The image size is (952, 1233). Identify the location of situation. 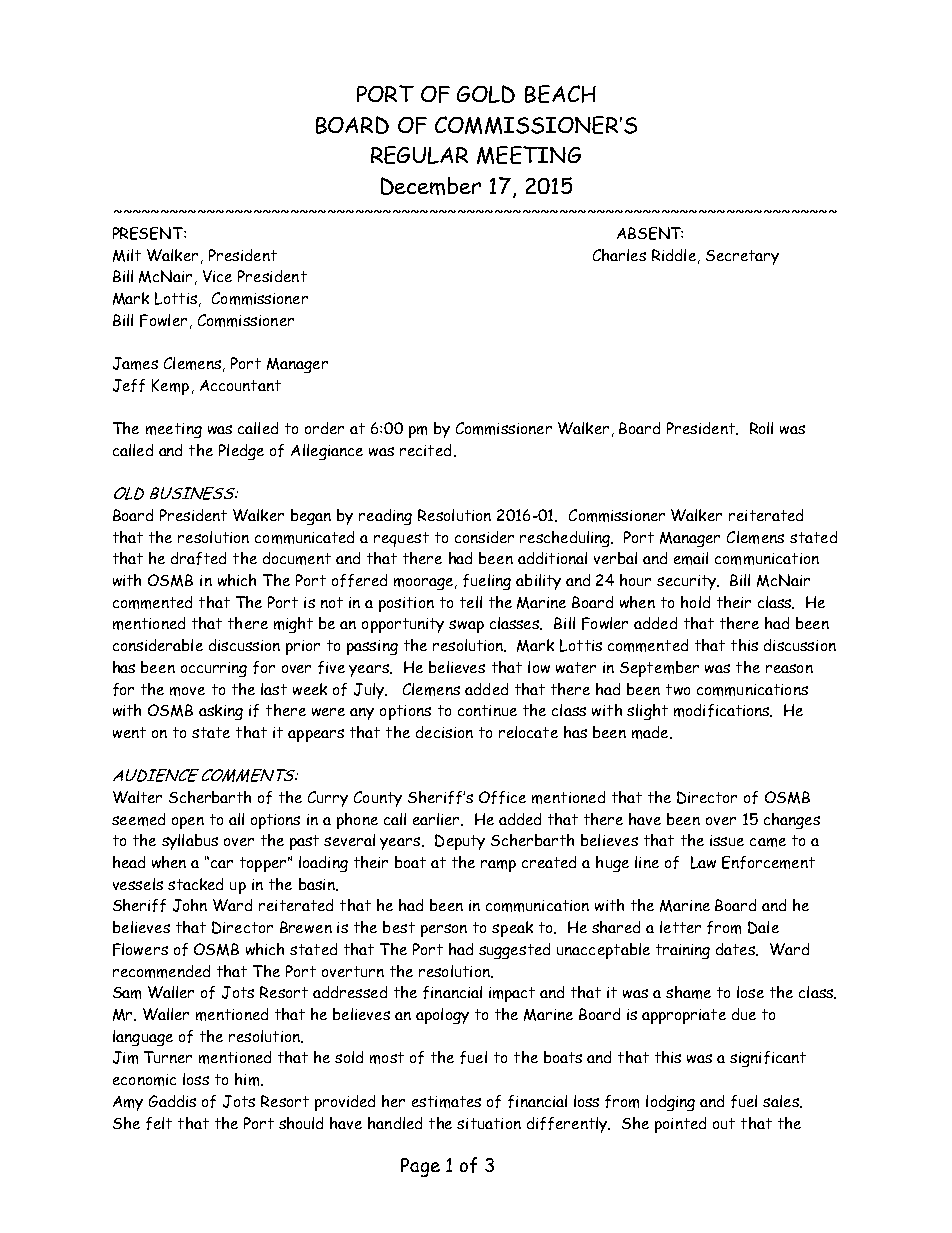
(489, 1123).
